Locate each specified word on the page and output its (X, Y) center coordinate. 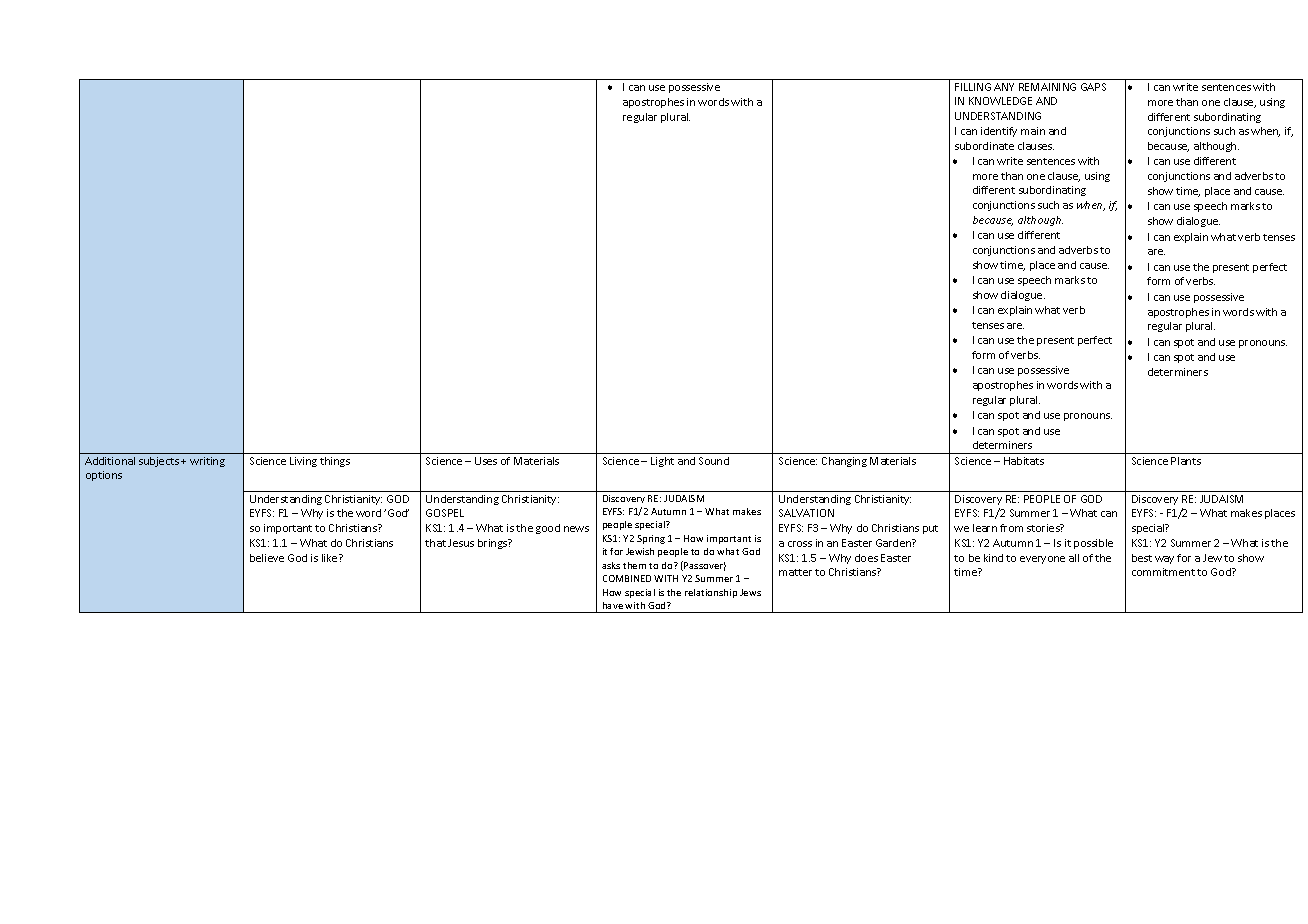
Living (303, 462)
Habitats (1024, 461)
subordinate (984, 146)
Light (662, 462)
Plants (1186, 461)
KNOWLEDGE (1000, 101)
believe (267, 558)
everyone (1042, 560)
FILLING (973, 87)
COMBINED (627, 578)
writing (207, 462)
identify (999, 132)
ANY (1004, 87)
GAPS (1093, 87)
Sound (714, 461)
